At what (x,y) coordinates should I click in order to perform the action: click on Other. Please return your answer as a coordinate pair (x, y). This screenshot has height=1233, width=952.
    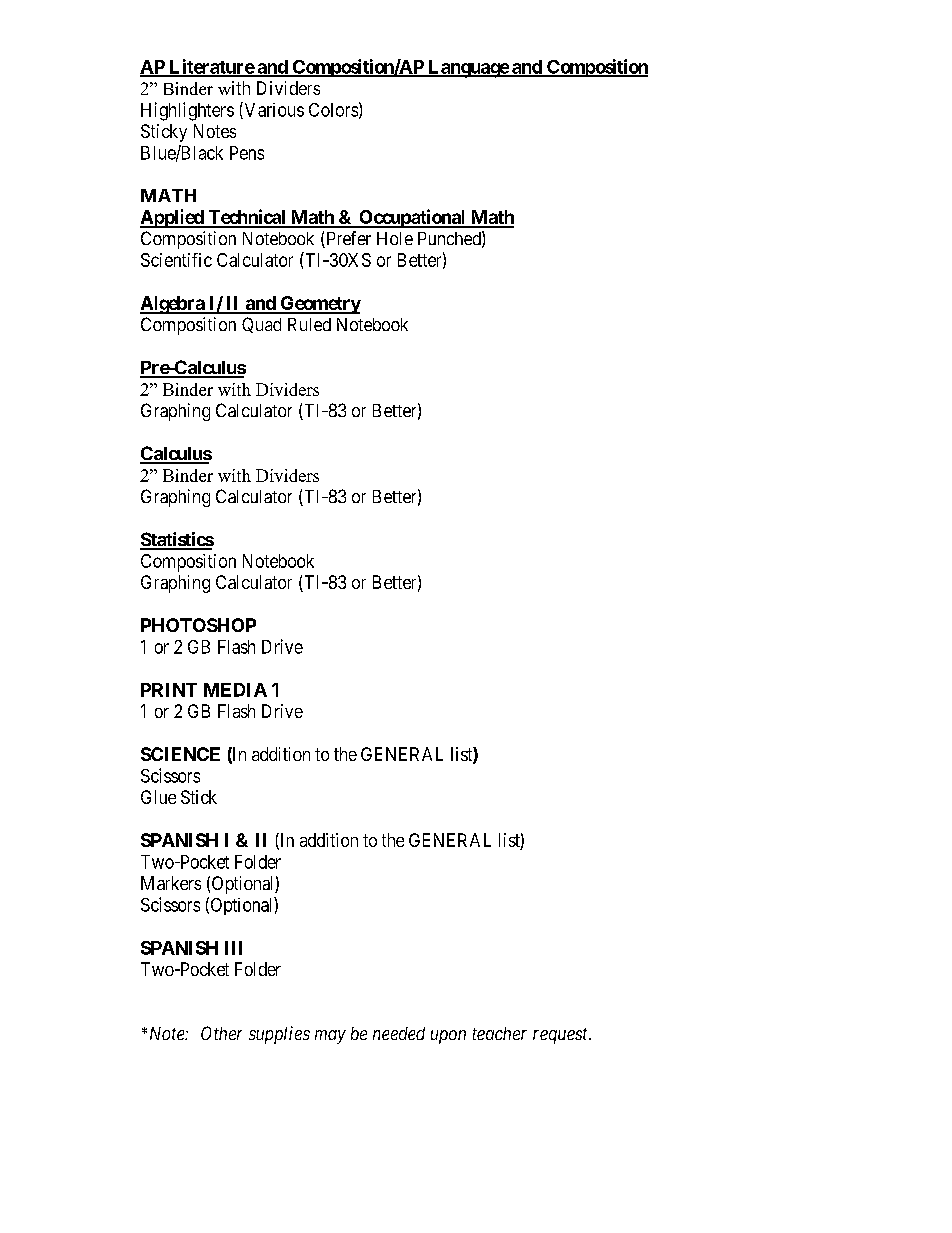
    Looking at the image, I should click on (221, 1033).
